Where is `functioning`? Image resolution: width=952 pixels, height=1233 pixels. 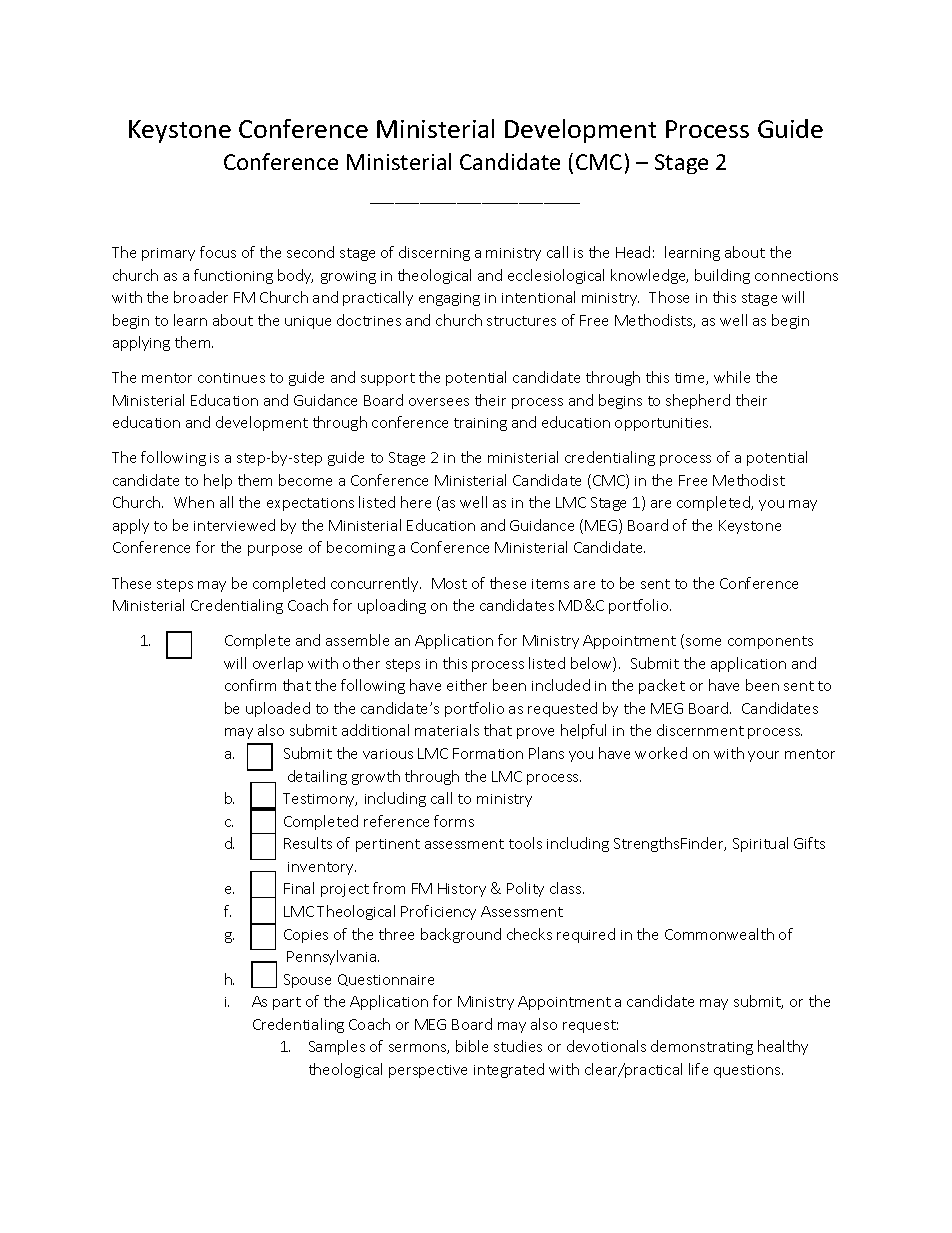
functioning is located at coordinates (233, 276).
